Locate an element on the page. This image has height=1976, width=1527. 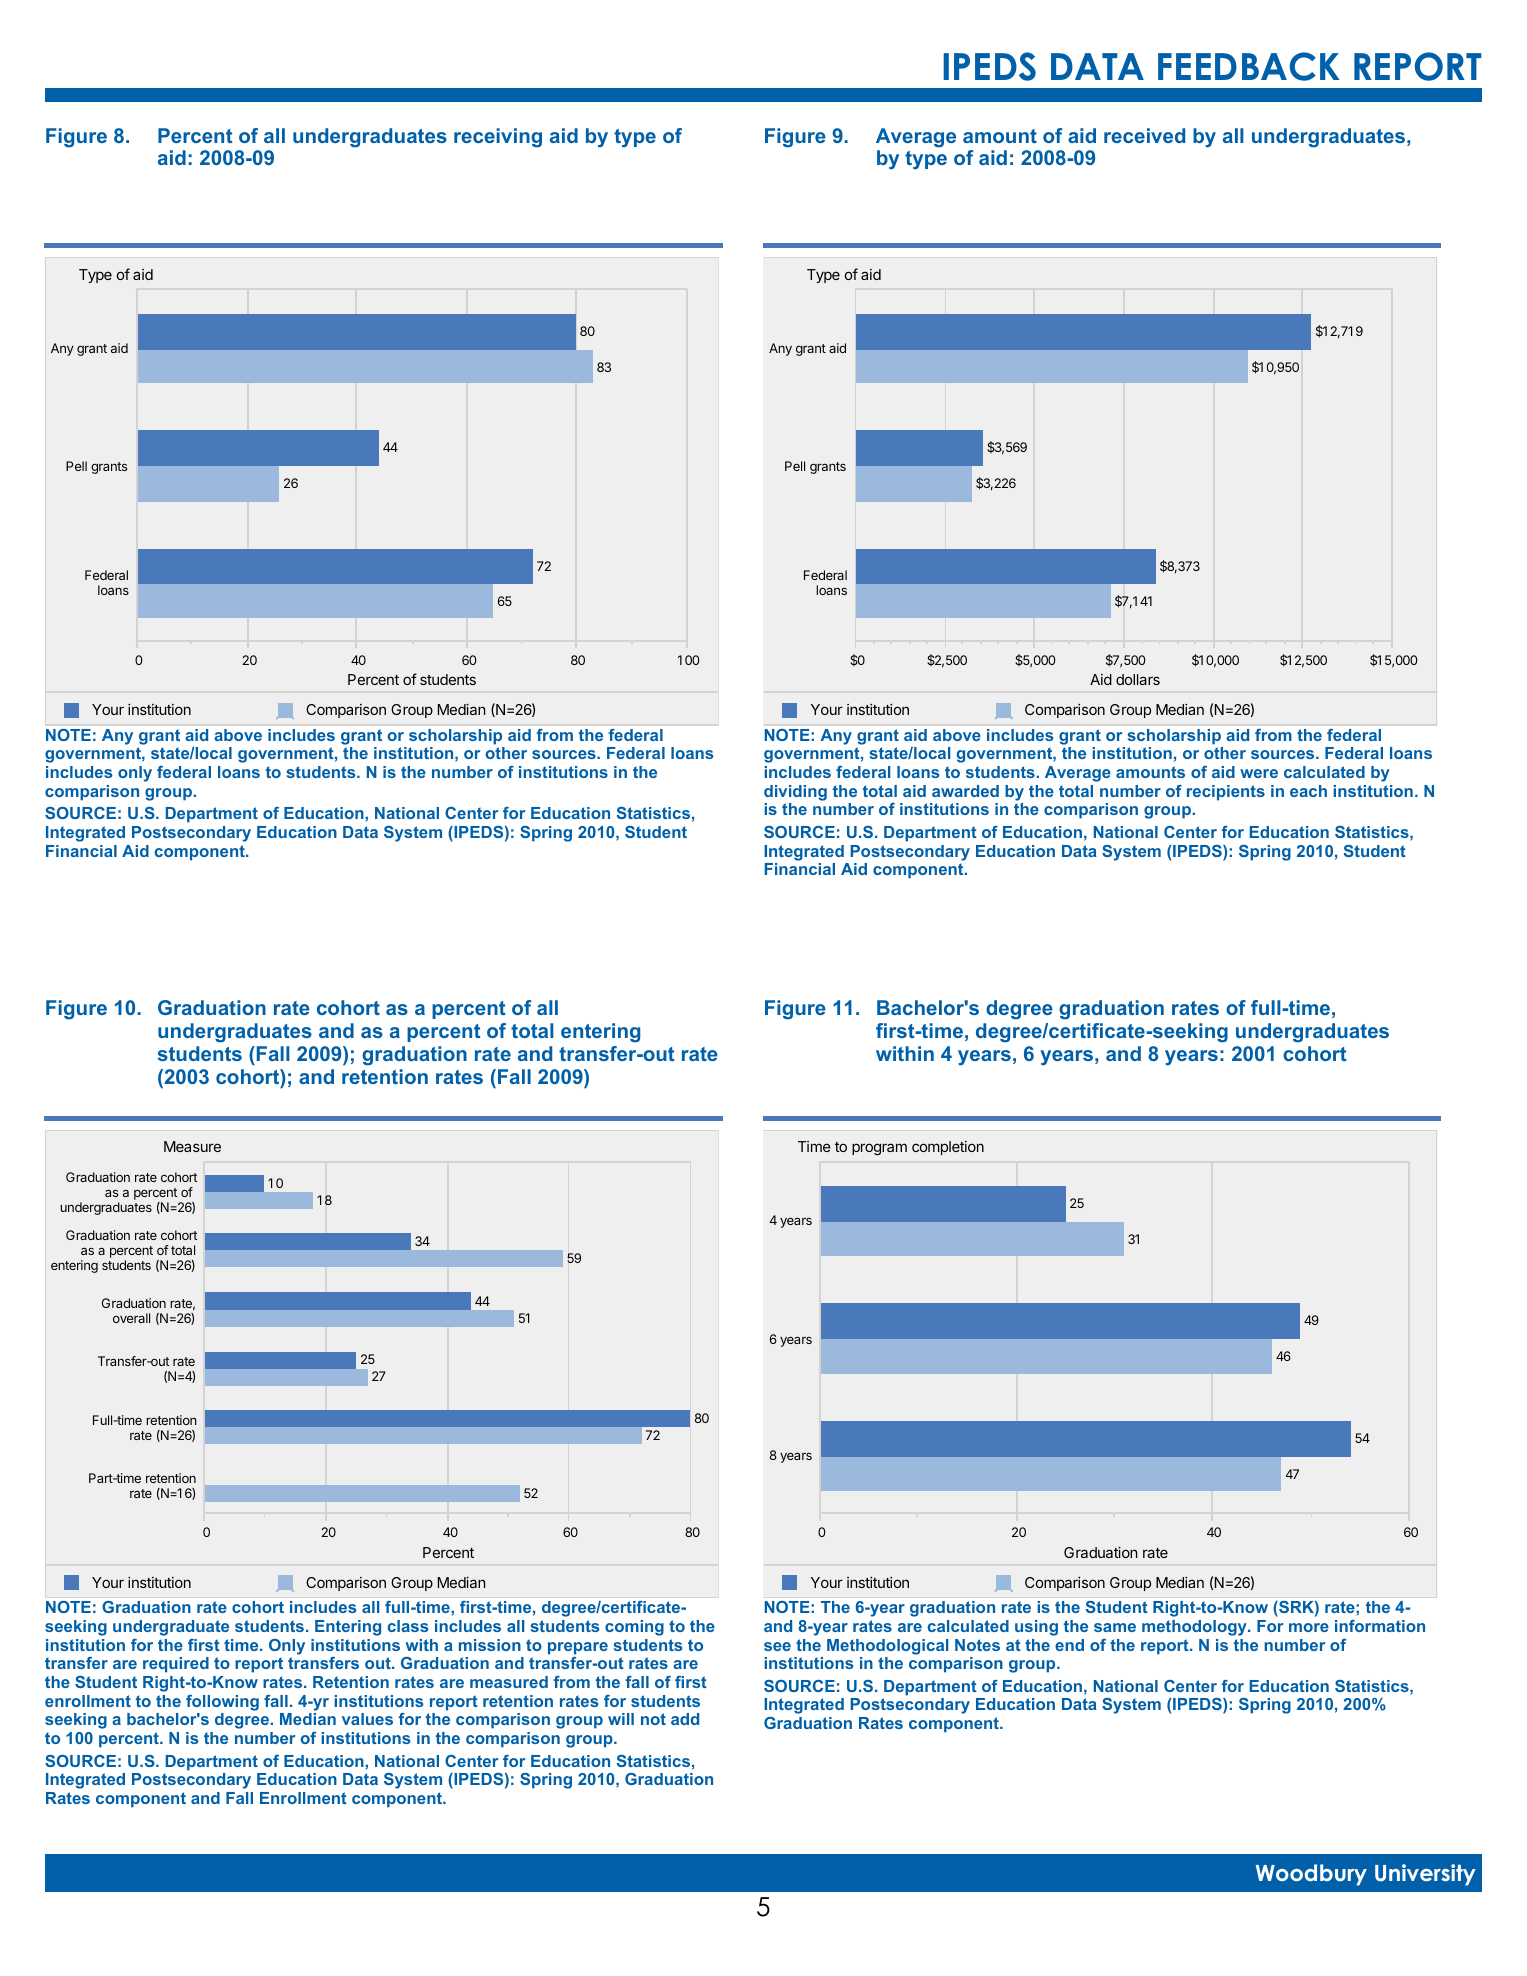
awarded is located at coordinates (965, 791).
